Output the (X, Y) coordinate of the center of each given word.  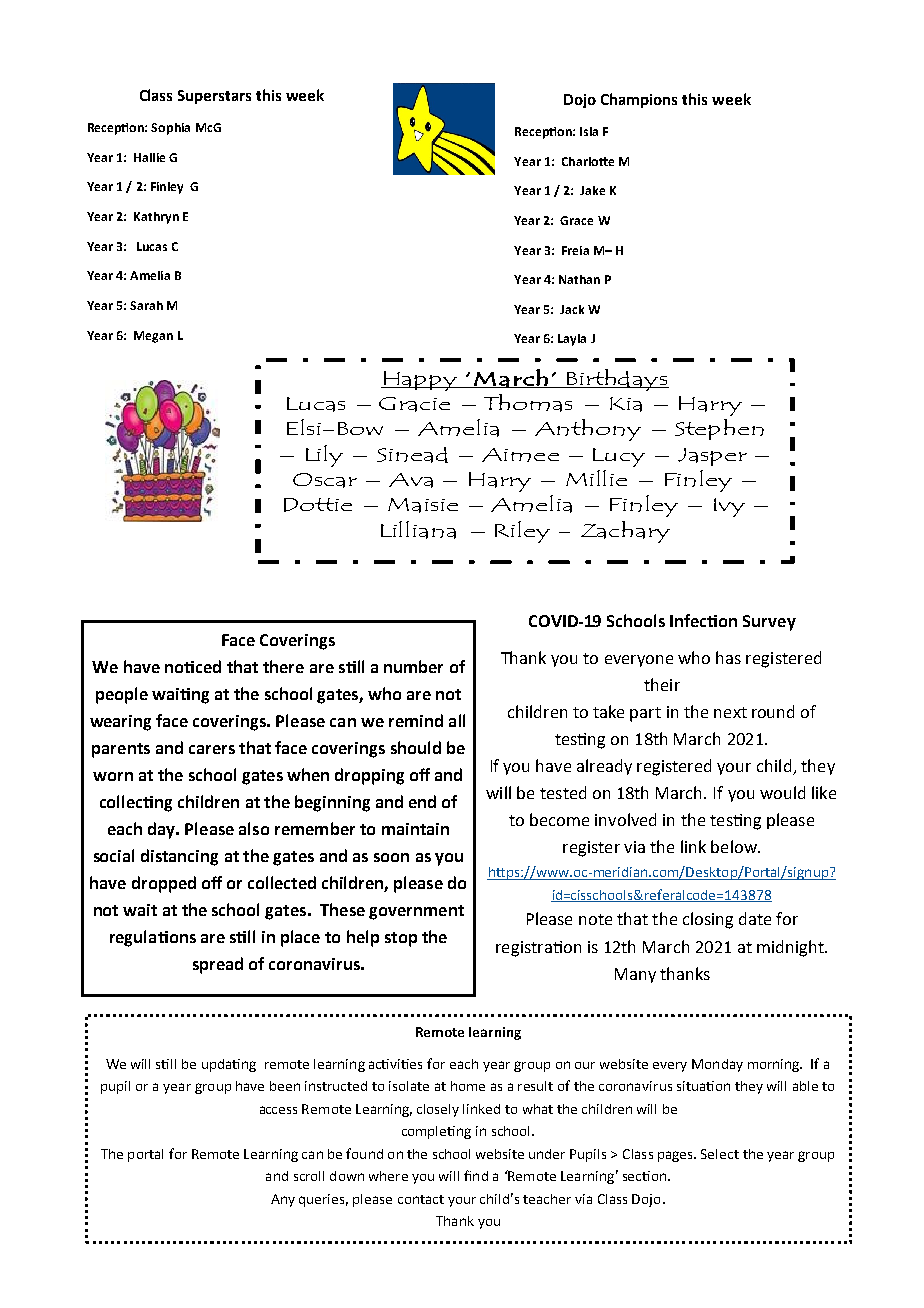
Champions (639, 100)
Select (720, 1154)
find (476, 1175)
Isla (589, 131)
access (278, 1110)
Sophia (170, 129)
